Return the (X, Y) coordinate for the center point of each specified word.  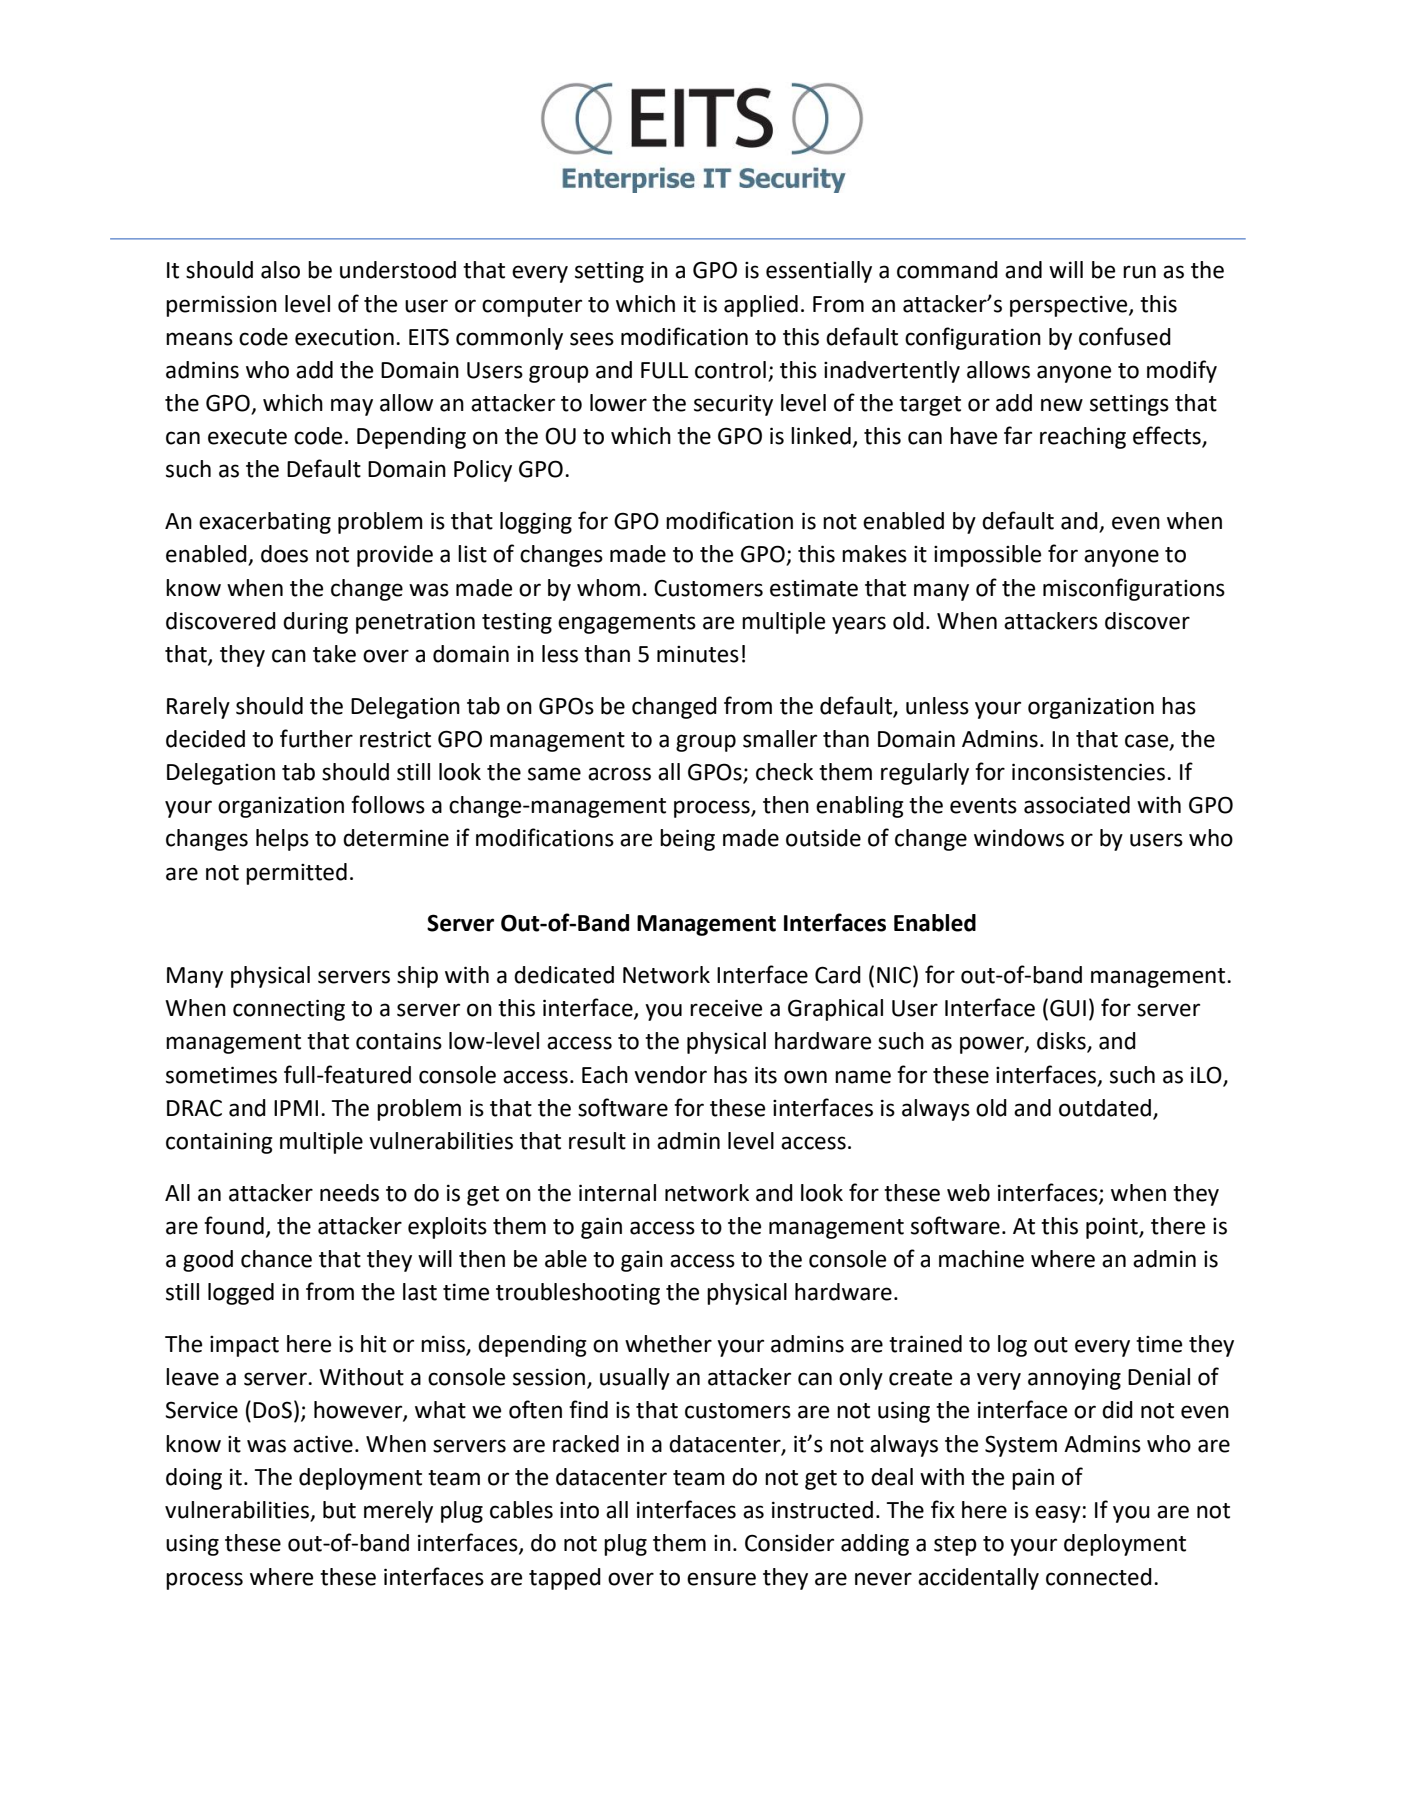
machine (981, 1259)
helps (282, 840)
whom (608, 588)
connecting (289, 1010)
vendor (670, 1075)
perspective (1070, 306)
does (284, 554)
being (687, 840)
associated (1077, 805)
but (339, 1510)
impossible (987, 556)
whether (668, 1344)
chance (276, 1259)
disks (1062, 1042)
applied (761, 306)
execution (344, 337)
